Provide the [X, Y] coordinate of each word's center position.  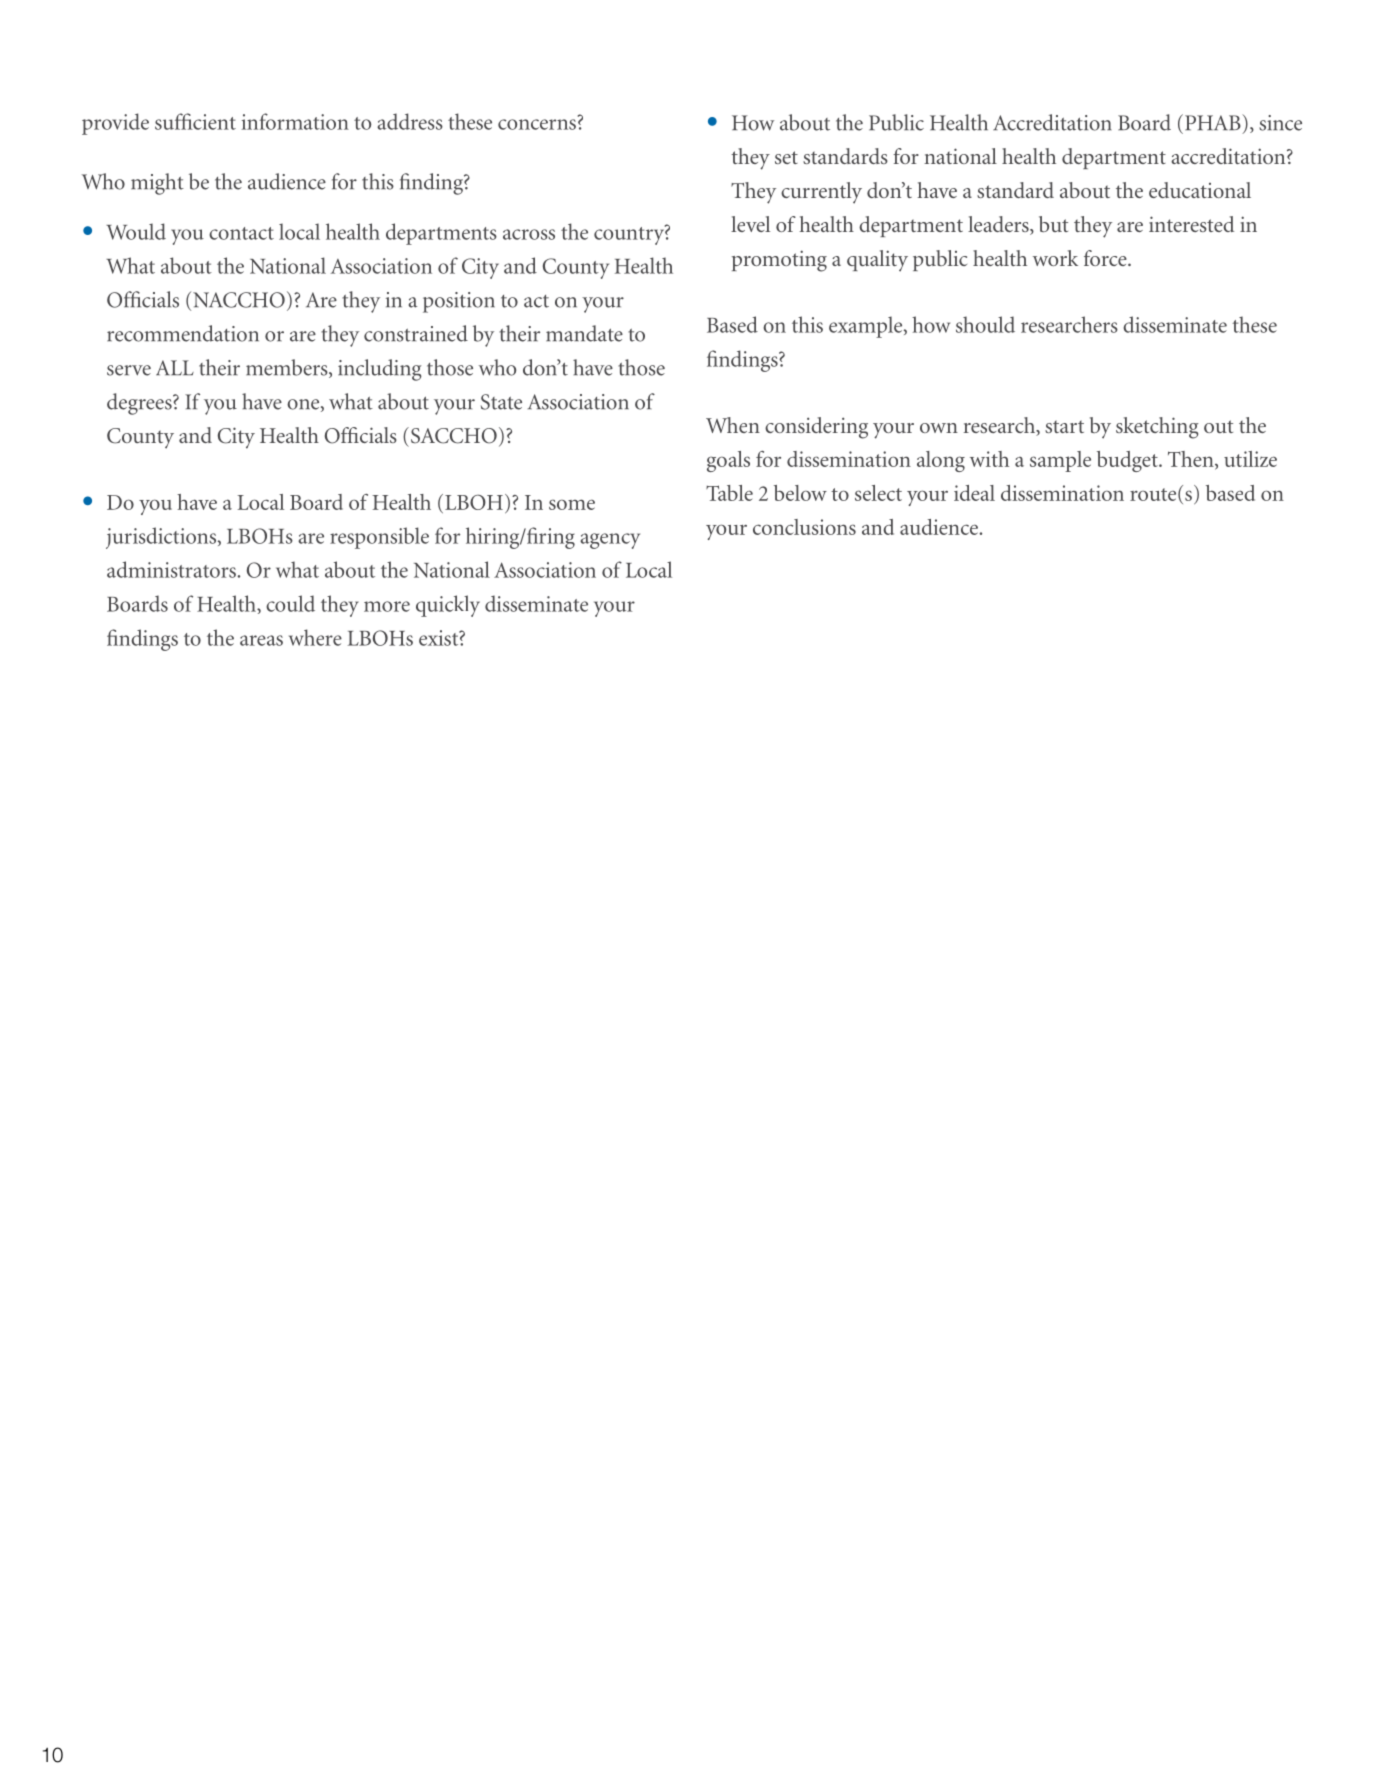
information [295, 121]
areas [261, 640]
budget [1128, 461]
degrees [140, 404]
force [1106, 258]
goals [728, 461]
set [786, 157]
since [1280, 123]
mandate [584, 333]
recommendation [183, 333]
